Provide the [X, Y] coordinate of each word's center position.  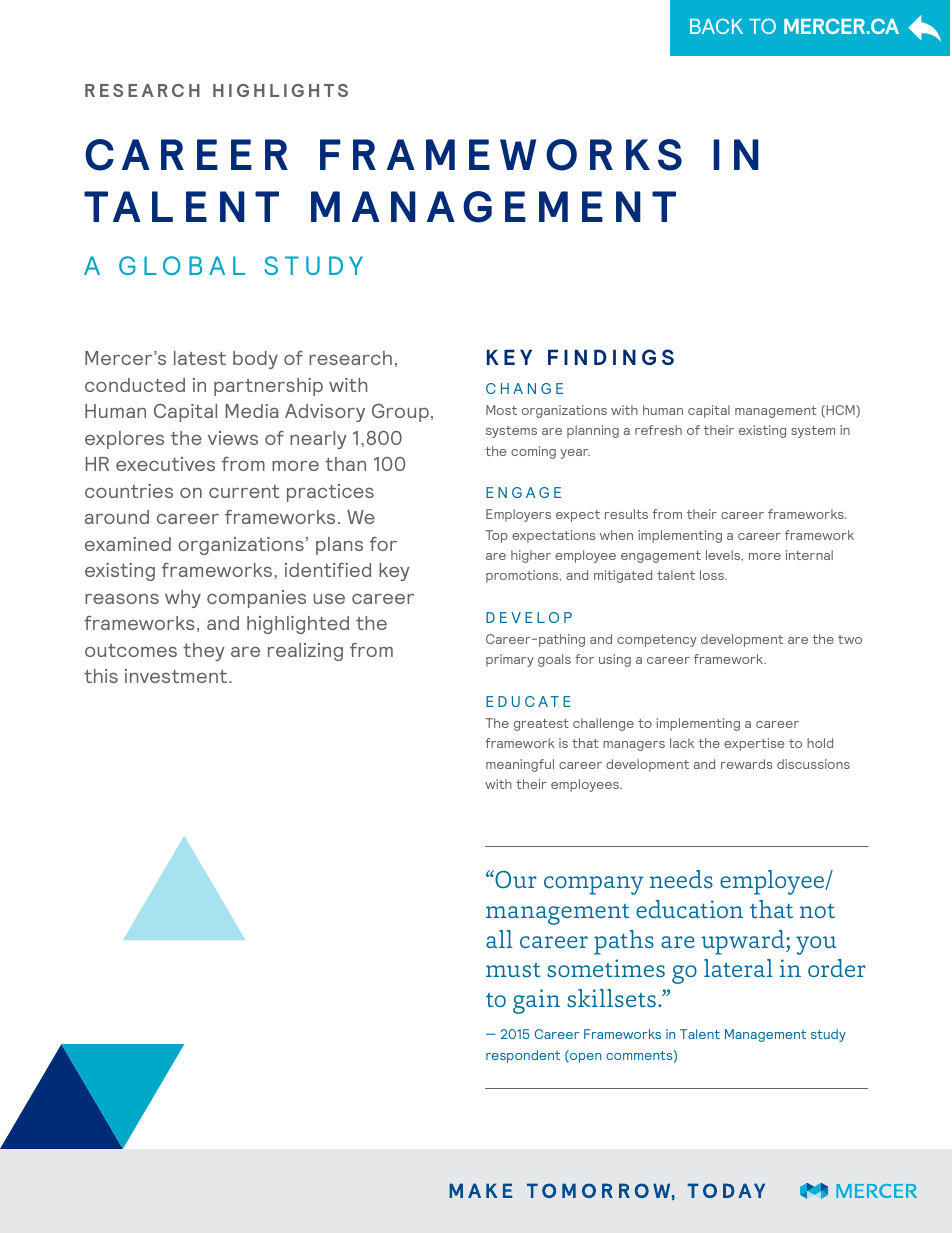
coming [533, 452]
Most [501, 410]
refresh [658, 430]
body [255, 360]
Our [515, 879]
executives [165, 464]
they [204, 652]
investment [177, 676]
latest [200, 358]
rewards [746, 764]
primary [510, 660]
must [513, 970]
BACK [716, 26]
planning [593, 431]
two [850, 639]
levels [724, 555]
